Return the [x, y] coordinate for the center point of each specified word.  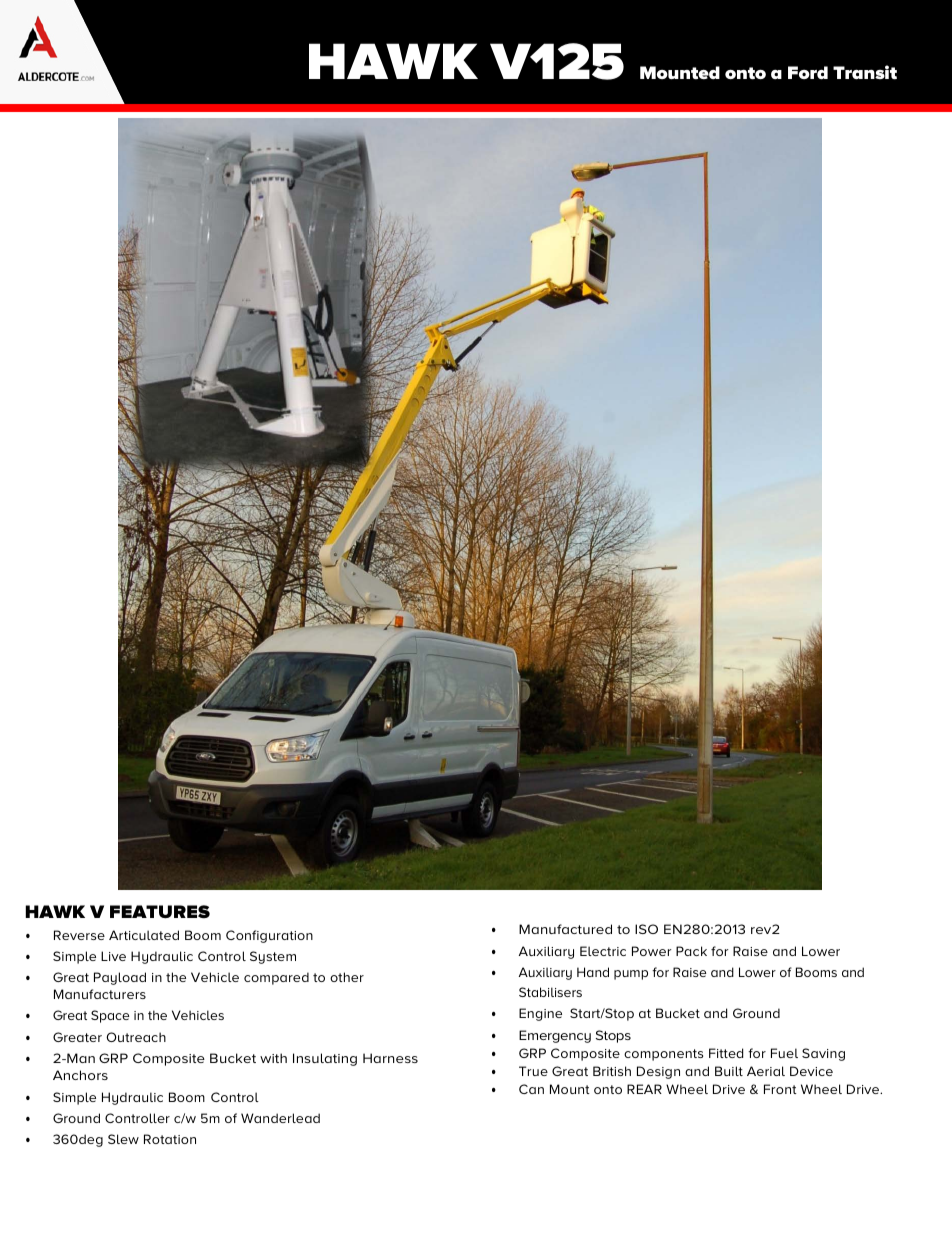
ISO [646, 929]
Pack [691, 951]
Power [652, 951]
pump [631, 975]
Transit [865, 72]
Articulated [144, 935]
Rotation [170, 1139]
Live [113, 956]
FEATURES [160, 912]
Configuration [269, 936]
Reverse [79, 935]
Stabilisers [550, 992]
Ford [808, 72]
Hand [593, 972]
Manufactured [565, 929]
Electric [603, 951]
